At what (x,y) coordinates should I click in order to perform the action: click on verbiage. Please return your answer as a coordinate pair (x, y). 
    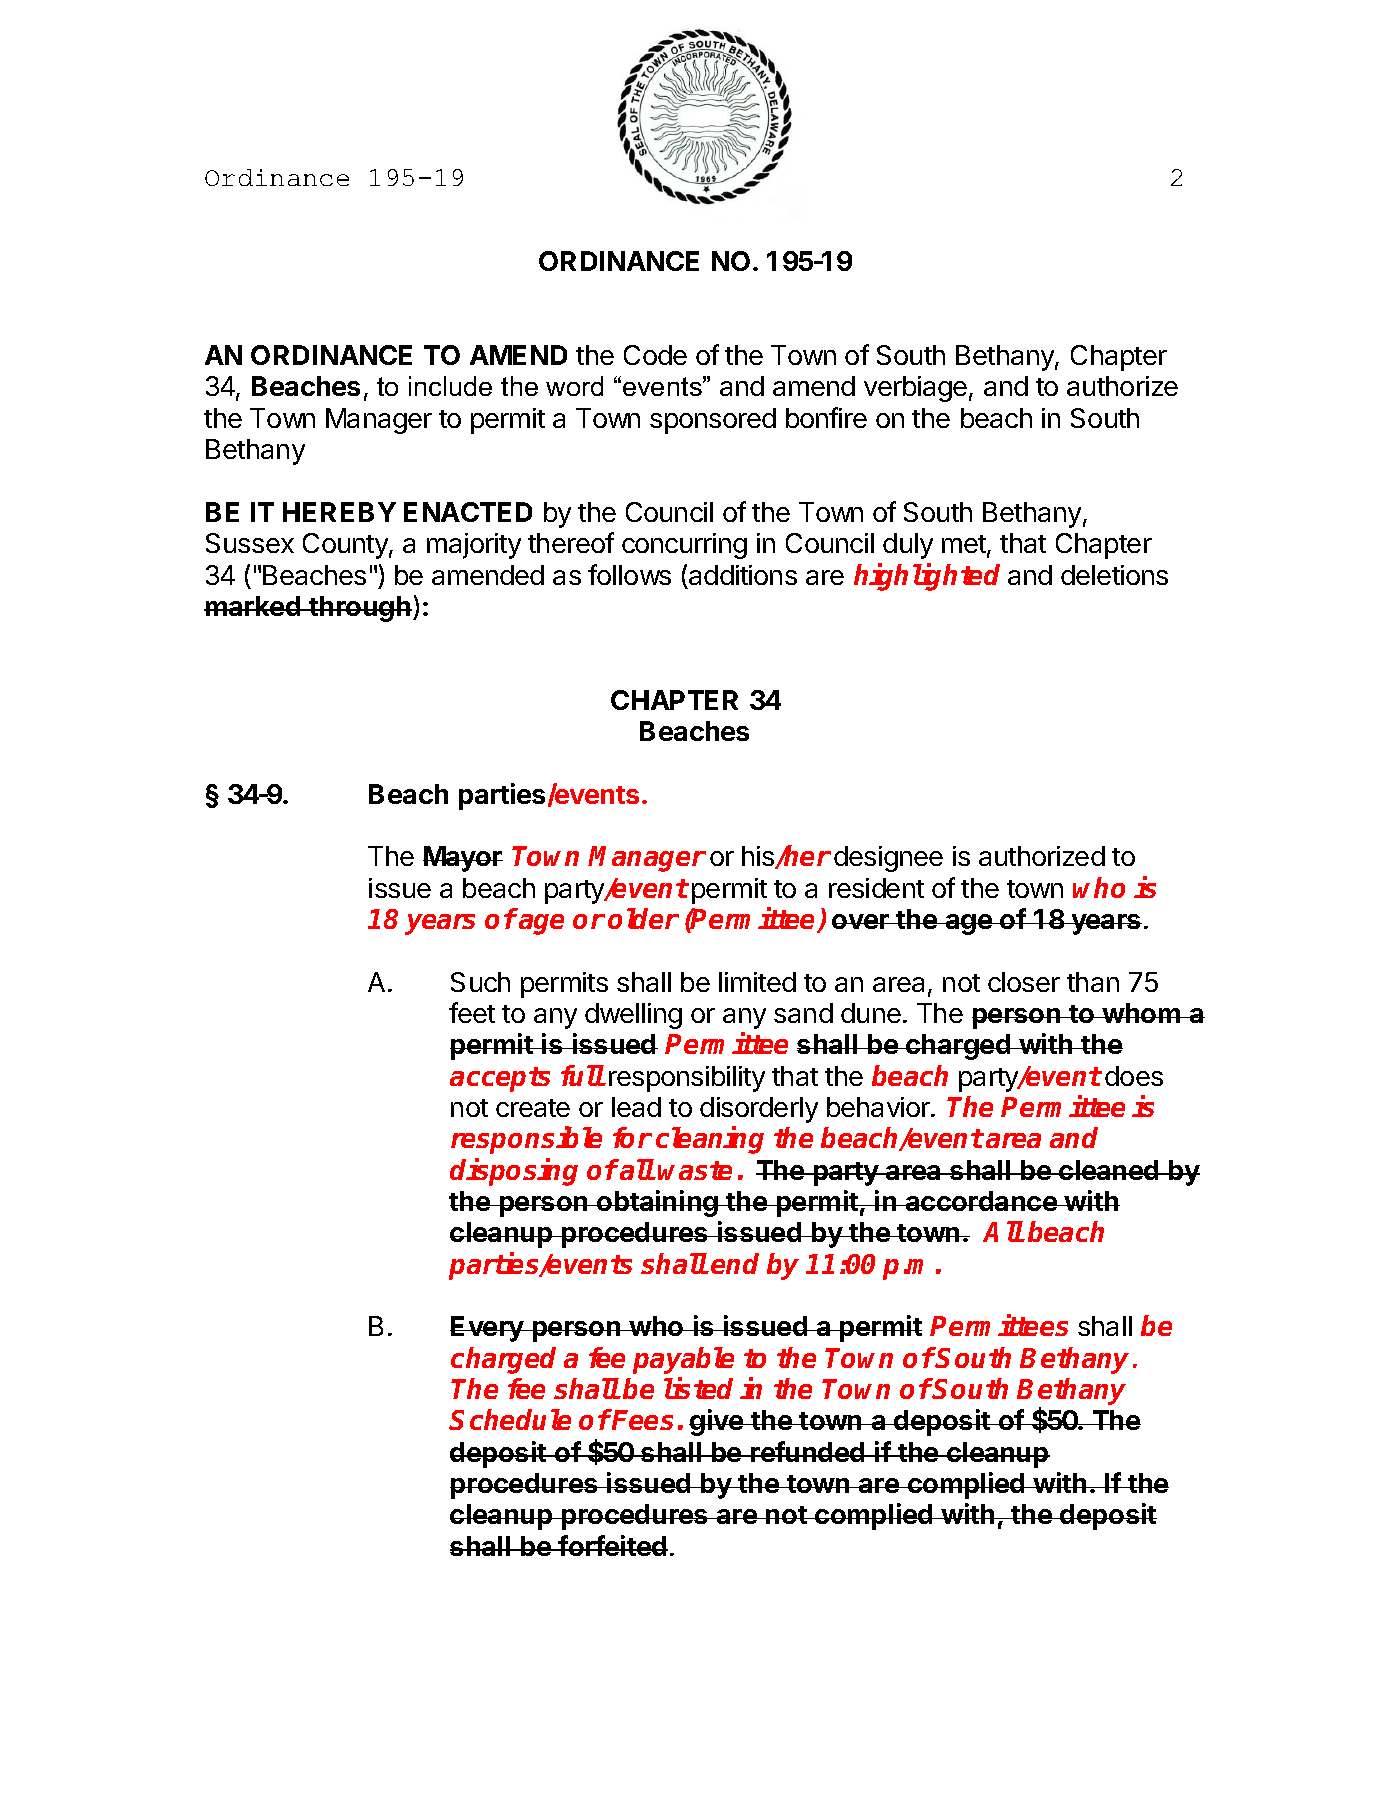
    Looking at the image, I should click on (915, 389).
